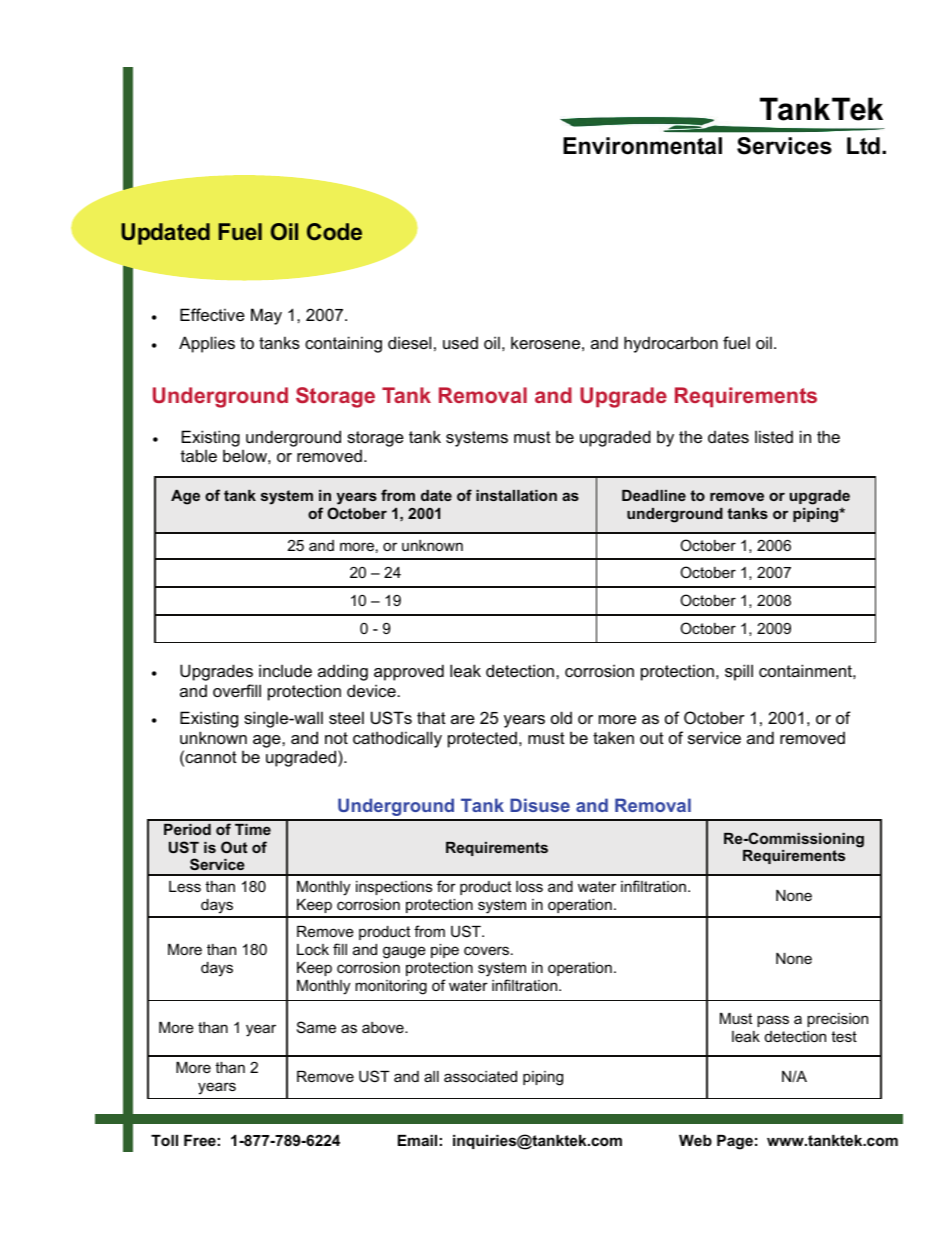 The height and width of the screenshot is (1233, 952). What do you see at coordinates (164, 1140) in the screenshot?
I see `Toll` at bounding box center [164, 1140].
